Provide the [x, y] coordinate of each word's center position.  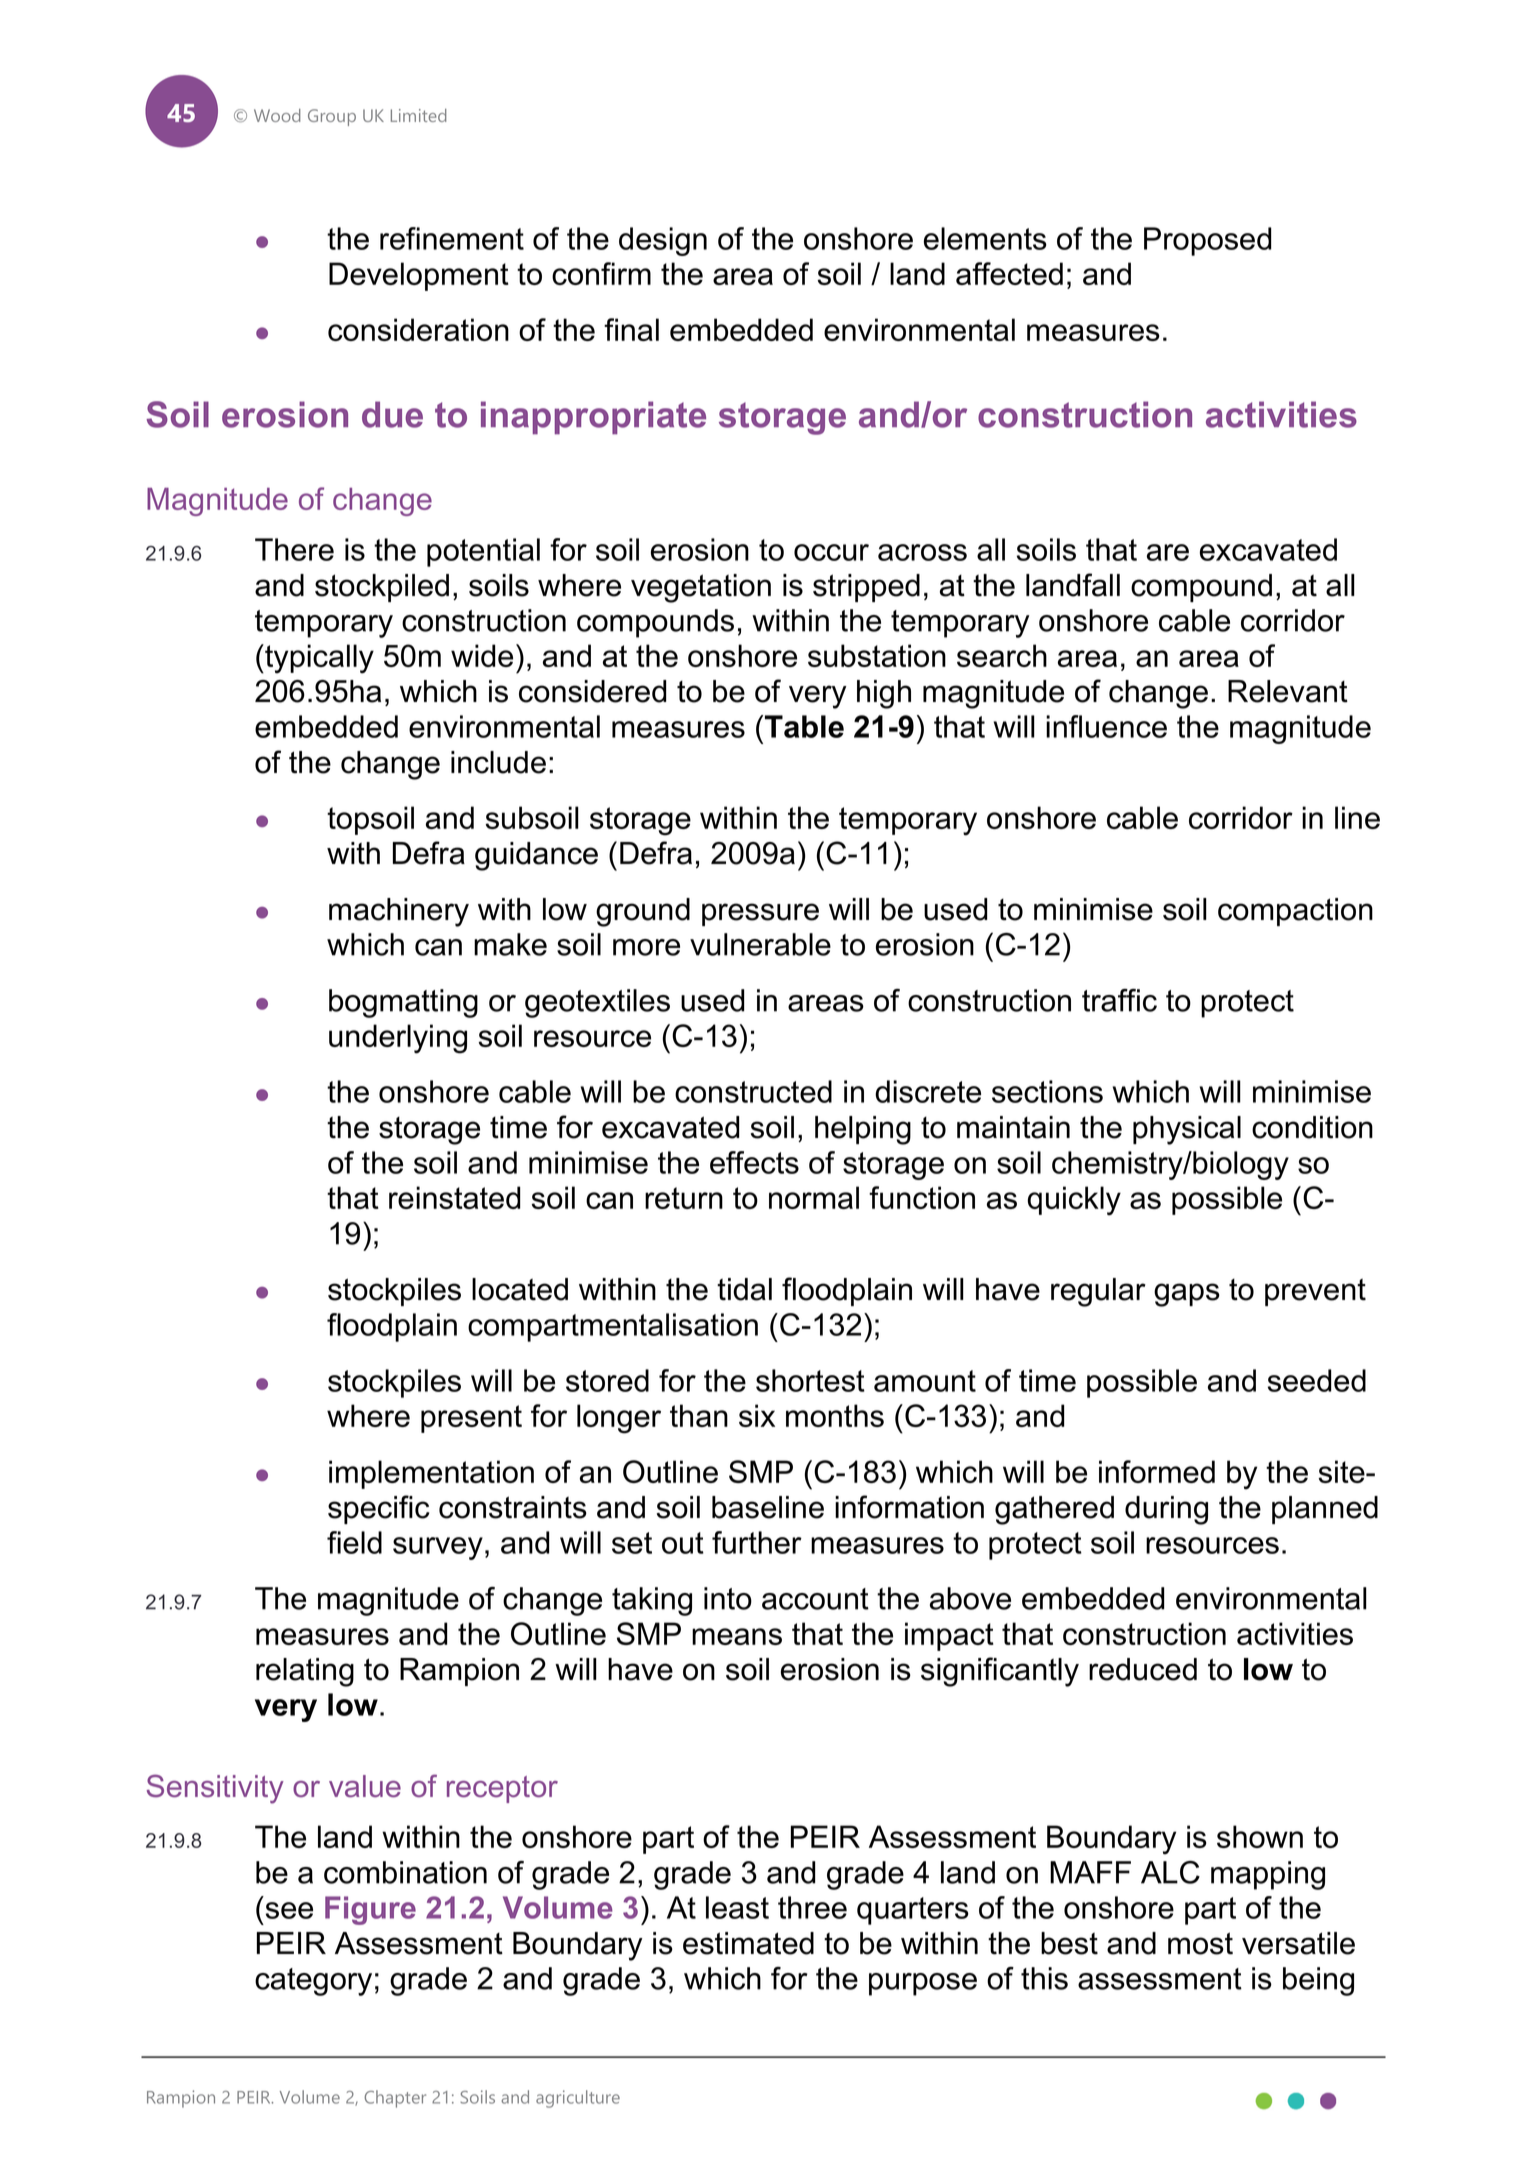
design [663, 241]
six [757, 1415]
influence [1106, 726]
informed [1157, 1471]
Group [332, 117]
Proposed [1207, 241]
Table [804, 726]
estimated [748, 1943]
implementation [431, 1474]
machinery [399, 912]
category [313, 1982]
